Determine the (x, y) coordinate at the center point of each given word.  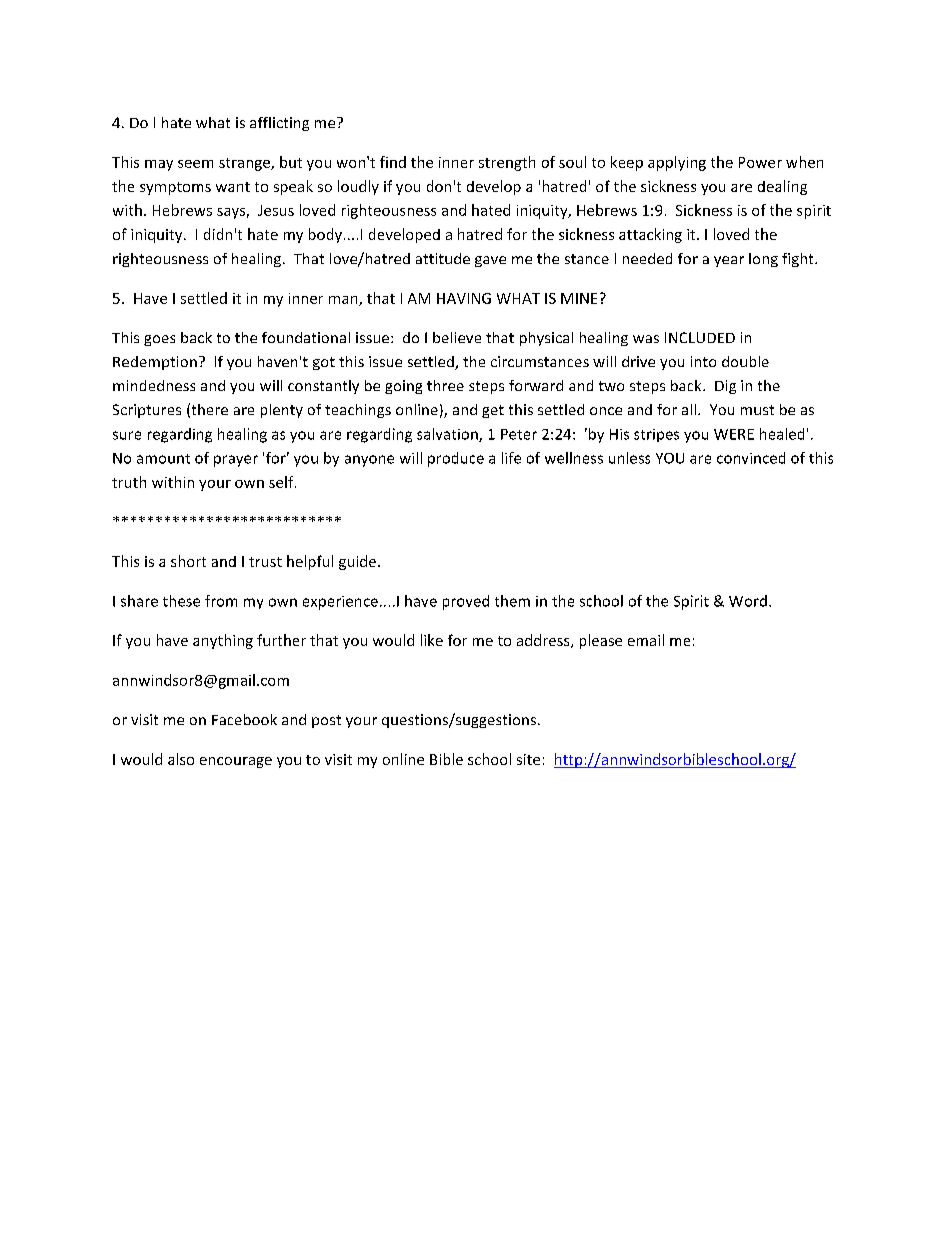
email (646, 640)
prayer (236, 461)
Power (760, 162)
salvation (448, 435)
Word (748, 601)
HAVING (464, 298)
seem (195, 164)
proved (466, 602)
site (528, 759)
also (181, 759)
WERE (734, 434)
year (729, 261)
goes (159, 340)
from (221, 601)
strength (507, 163)
